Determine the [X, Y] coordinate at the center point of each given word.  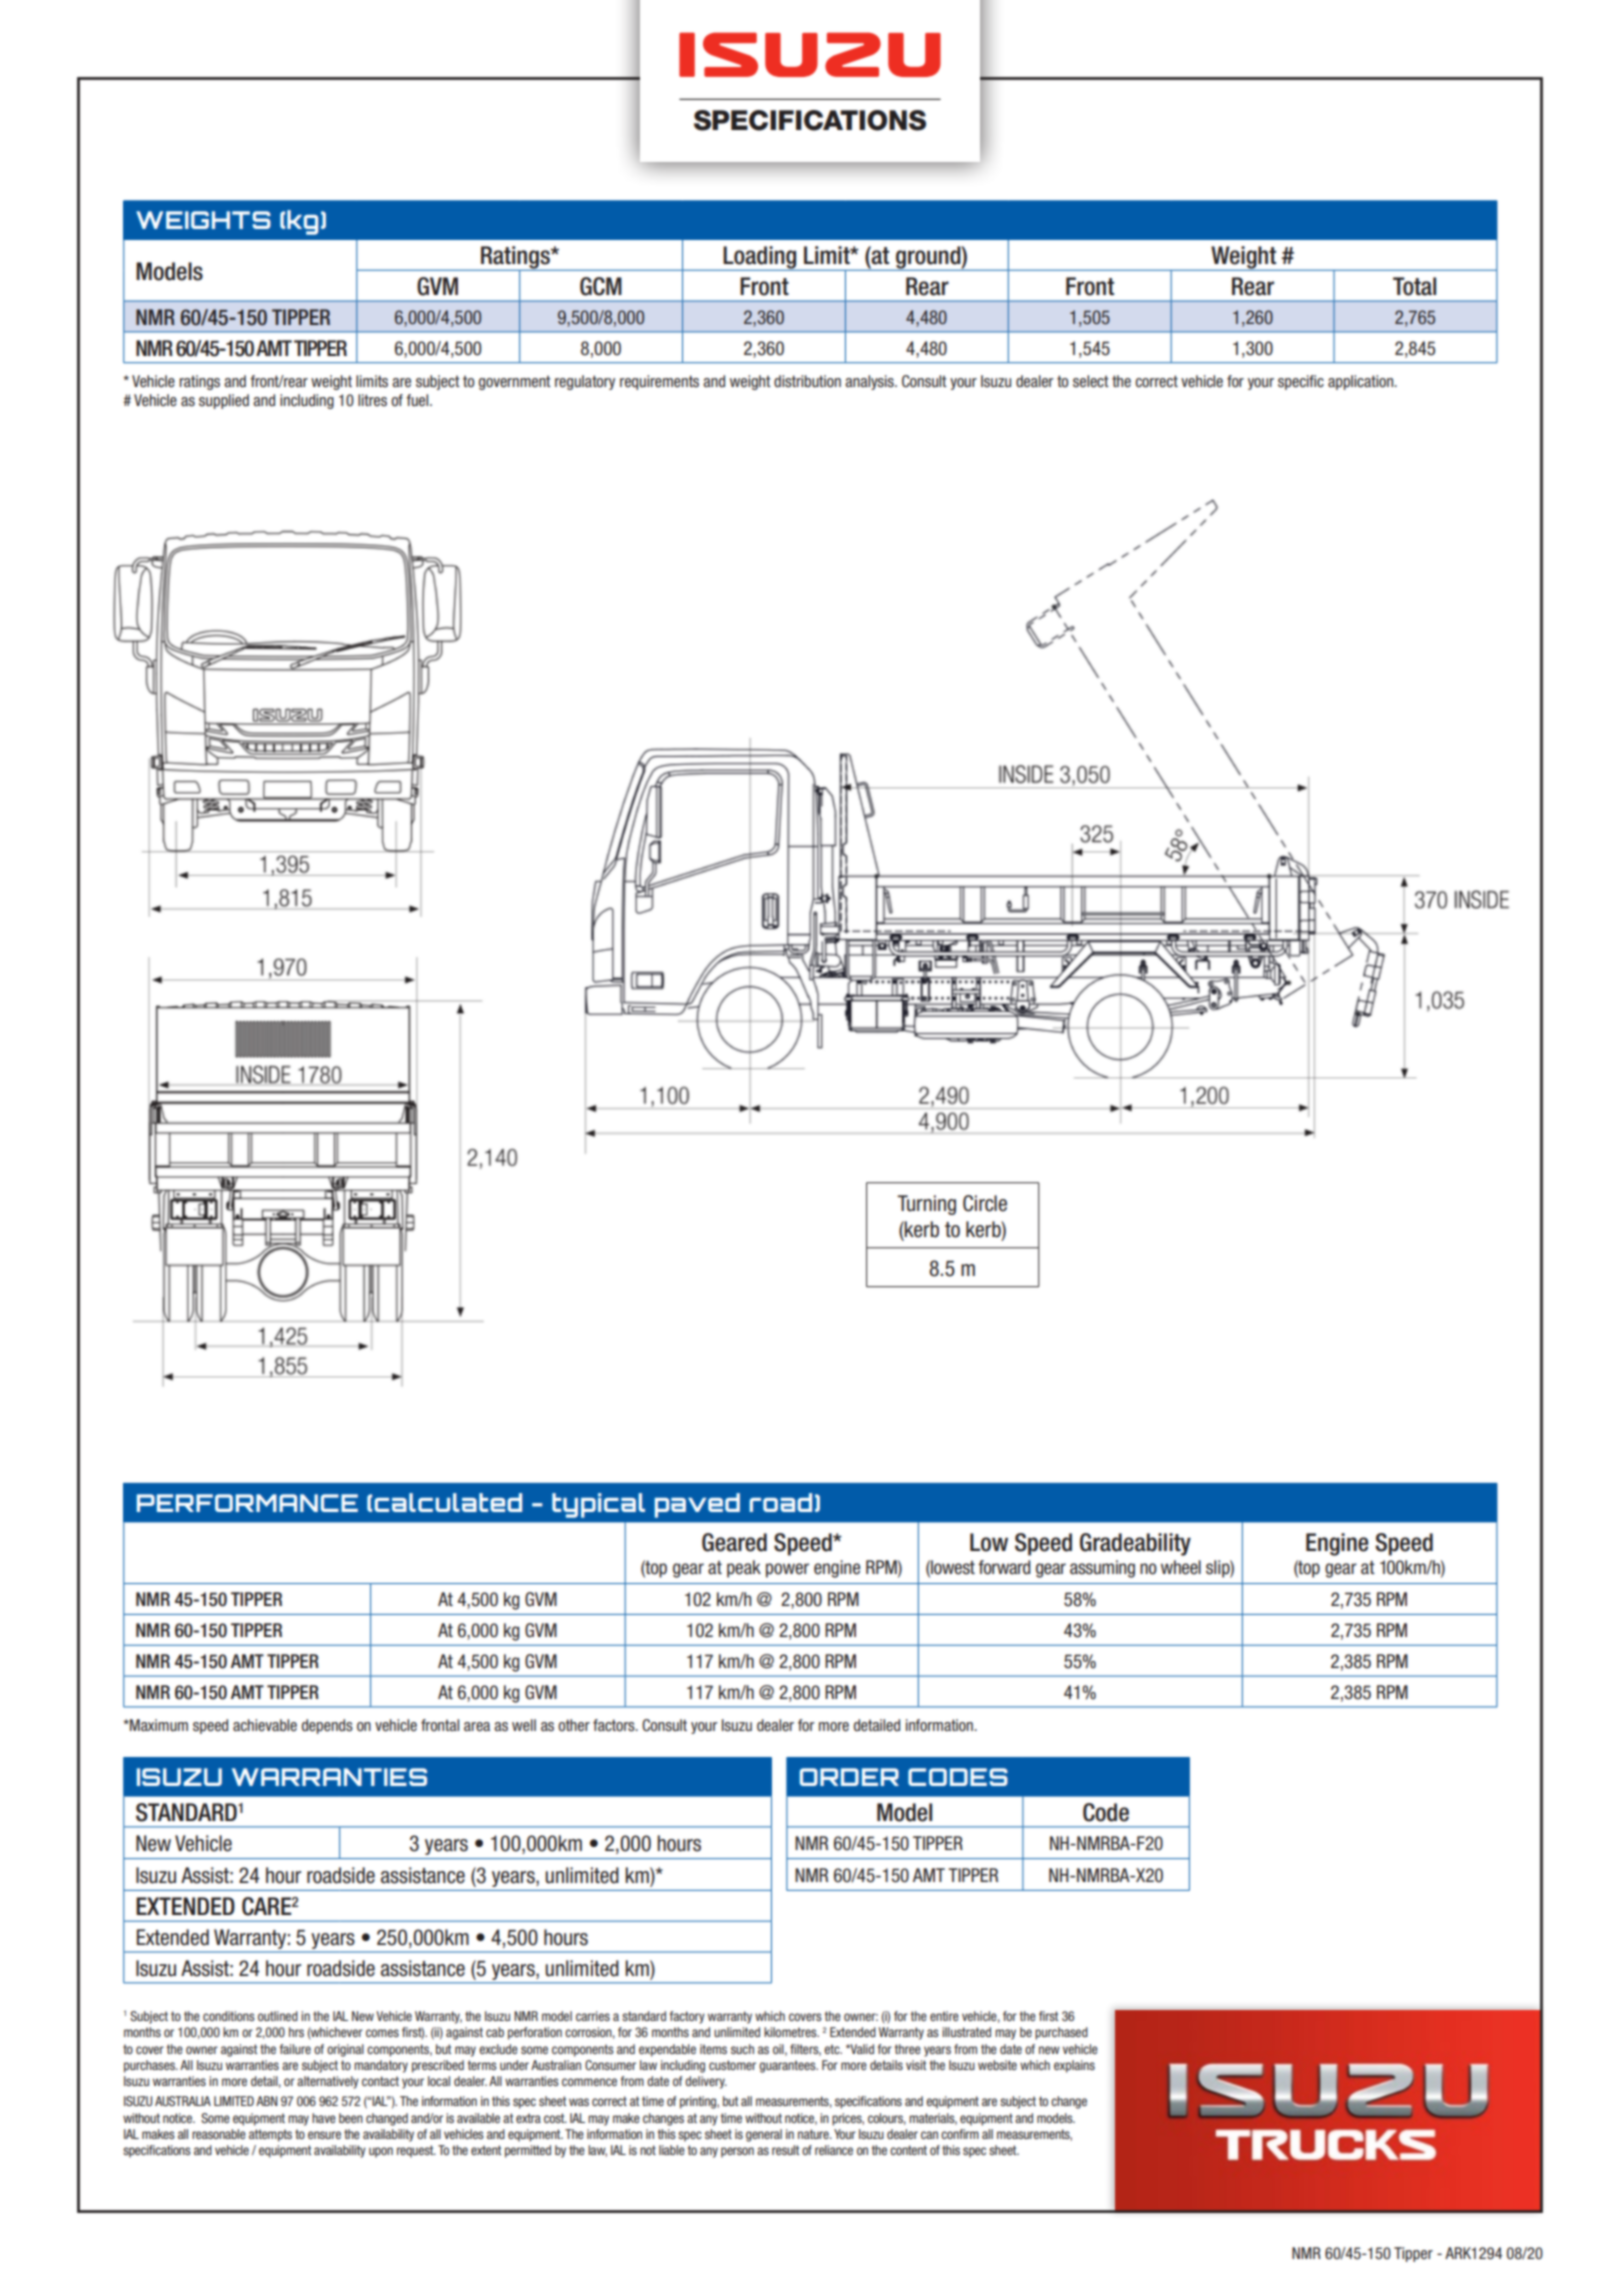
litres [372, 400]
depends [327, 1726]
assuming [1102, 1569]
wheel [1181, 1567]
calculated [448, 1502]
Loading [760, 258]
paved [697, 1505]
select [1091, 381]
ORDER [849, 1777]
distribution [807, 381]
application [1362, 382]
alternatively [328, 2082]
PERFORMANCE [247, 1503]
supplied [224, 401]
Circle [985, 1203]
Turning [926, 1205]
